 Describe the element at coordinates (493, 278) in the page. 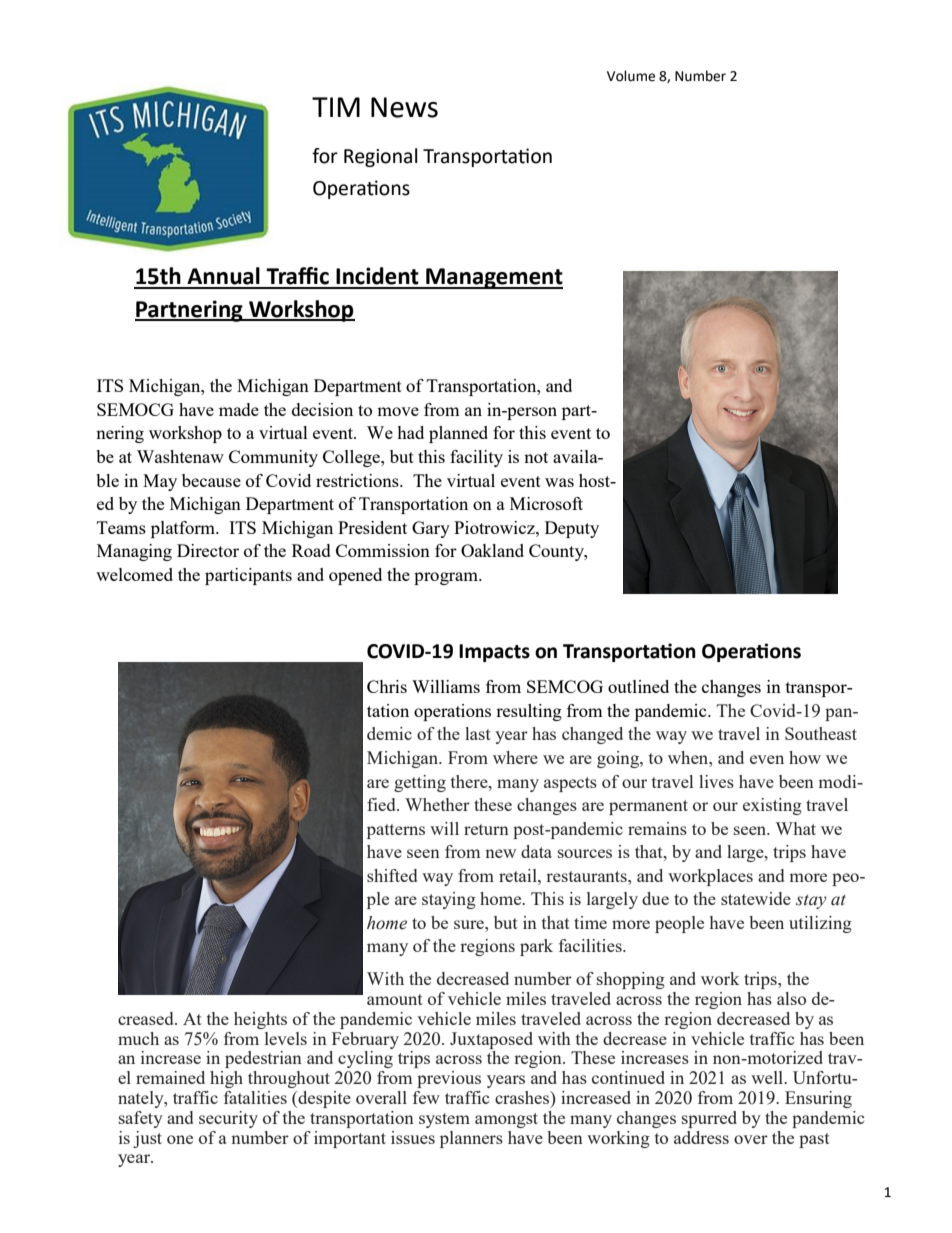

I see `Management` at that location.
